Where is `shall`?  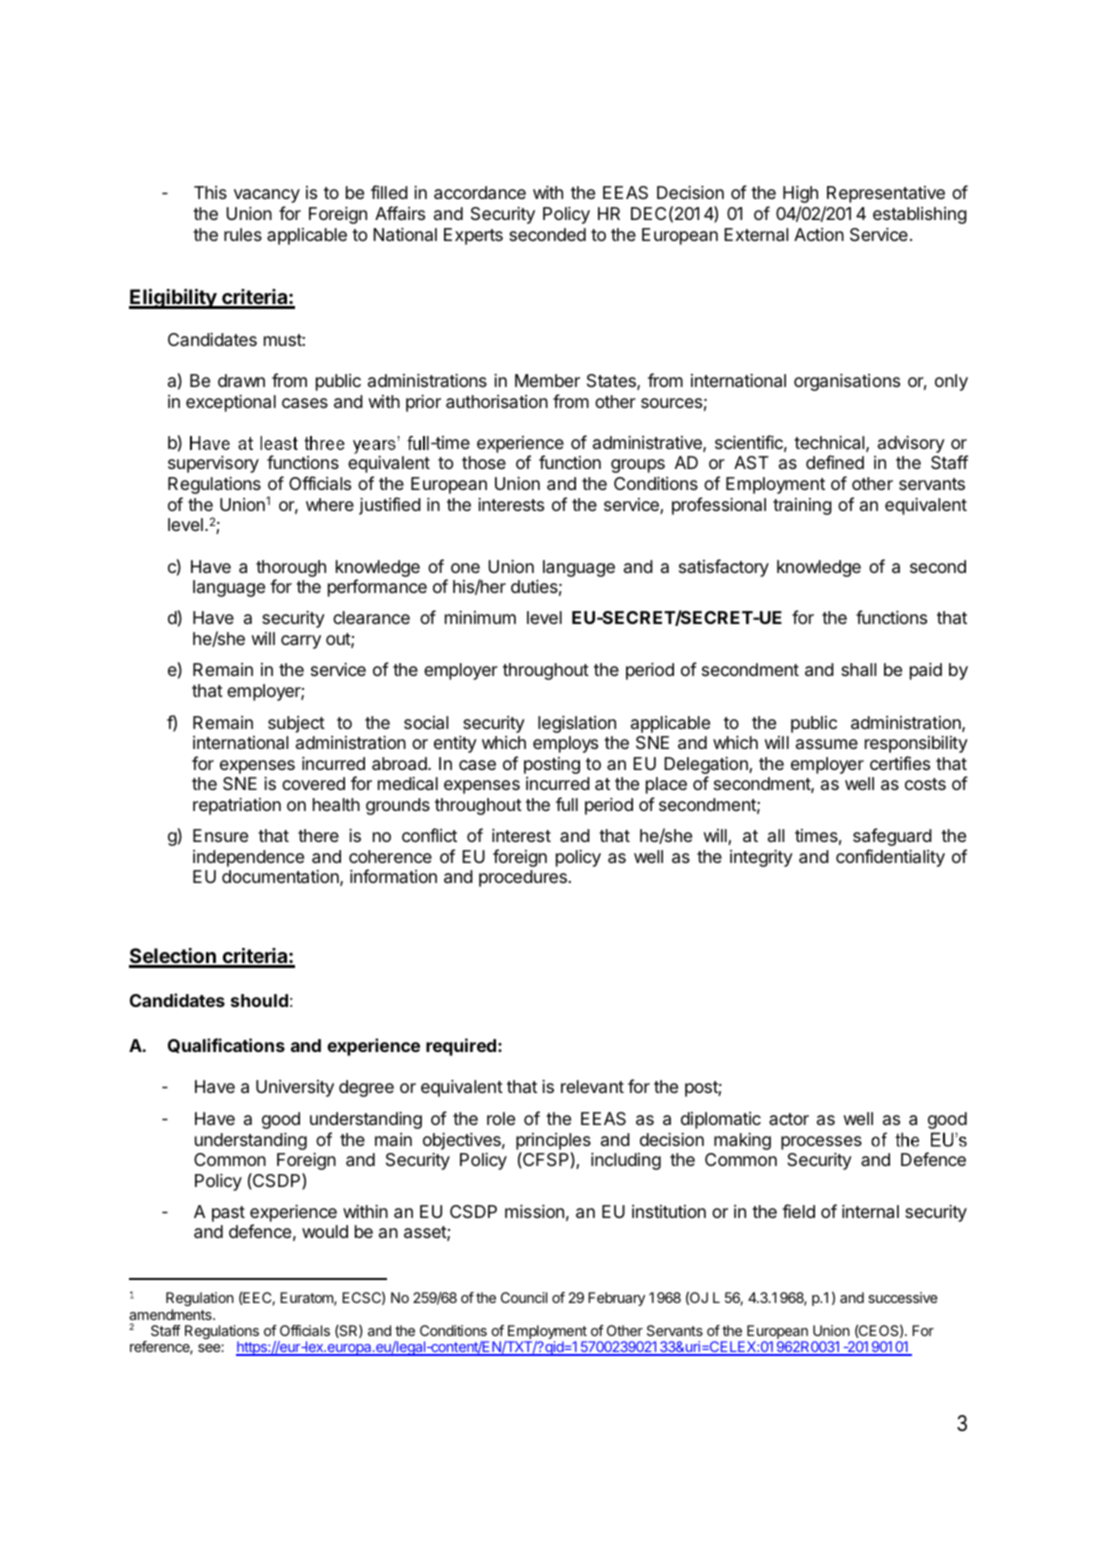 shall is located at coordinates (858, 670).
